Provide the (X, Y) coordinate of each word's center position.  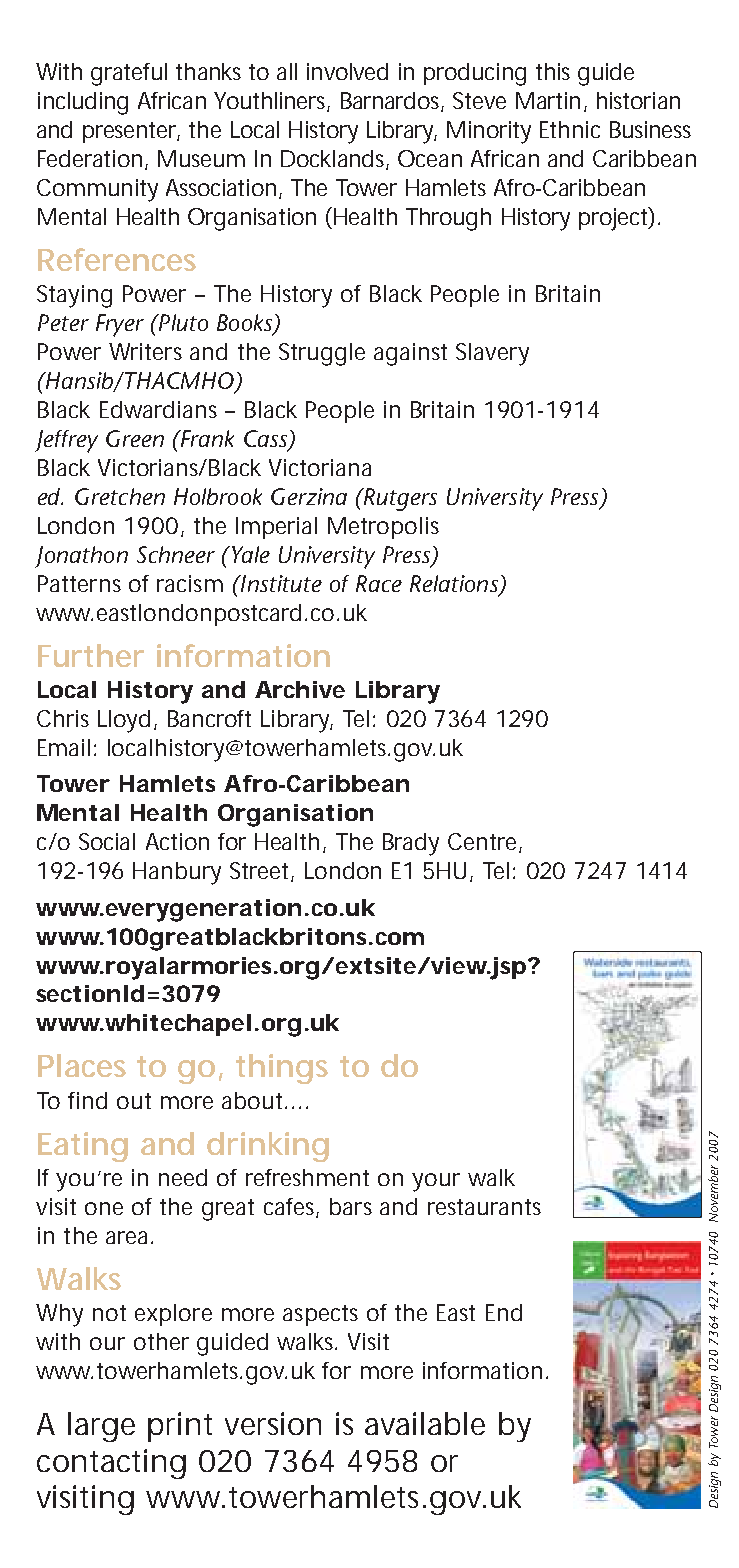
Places (82, 1065)
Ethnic (570, 129)
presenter (131, 132)
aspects (320, 1315)
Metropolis (383, 528)
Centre (482, 841)
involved (347, 71)
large (101, 1427)
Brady (411, 844)
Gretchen (120, 496)
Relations (455, 585)
